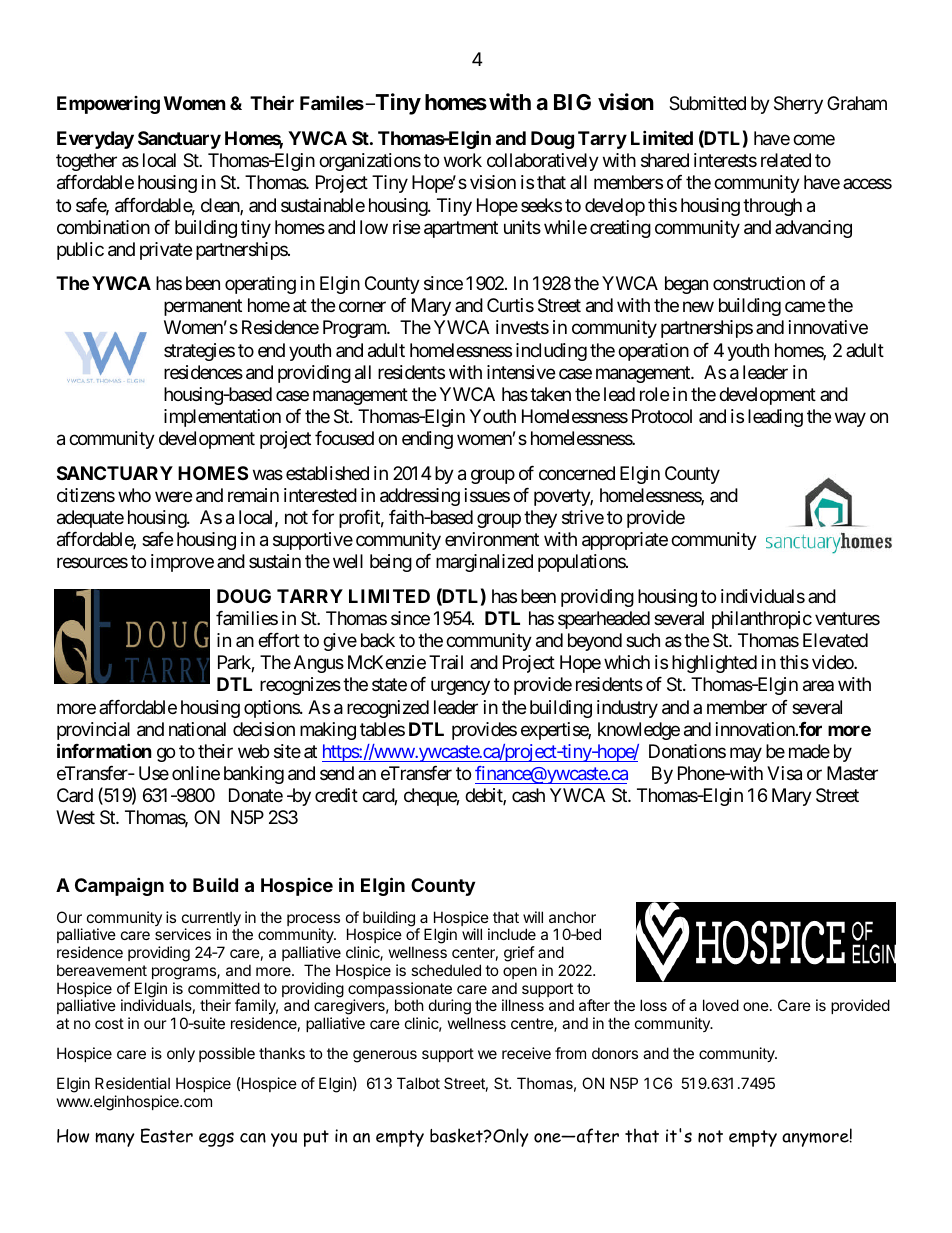  What do you see at coordinates (279, 640) in the image?
I see `effort` at bounding box center [279, 640].
